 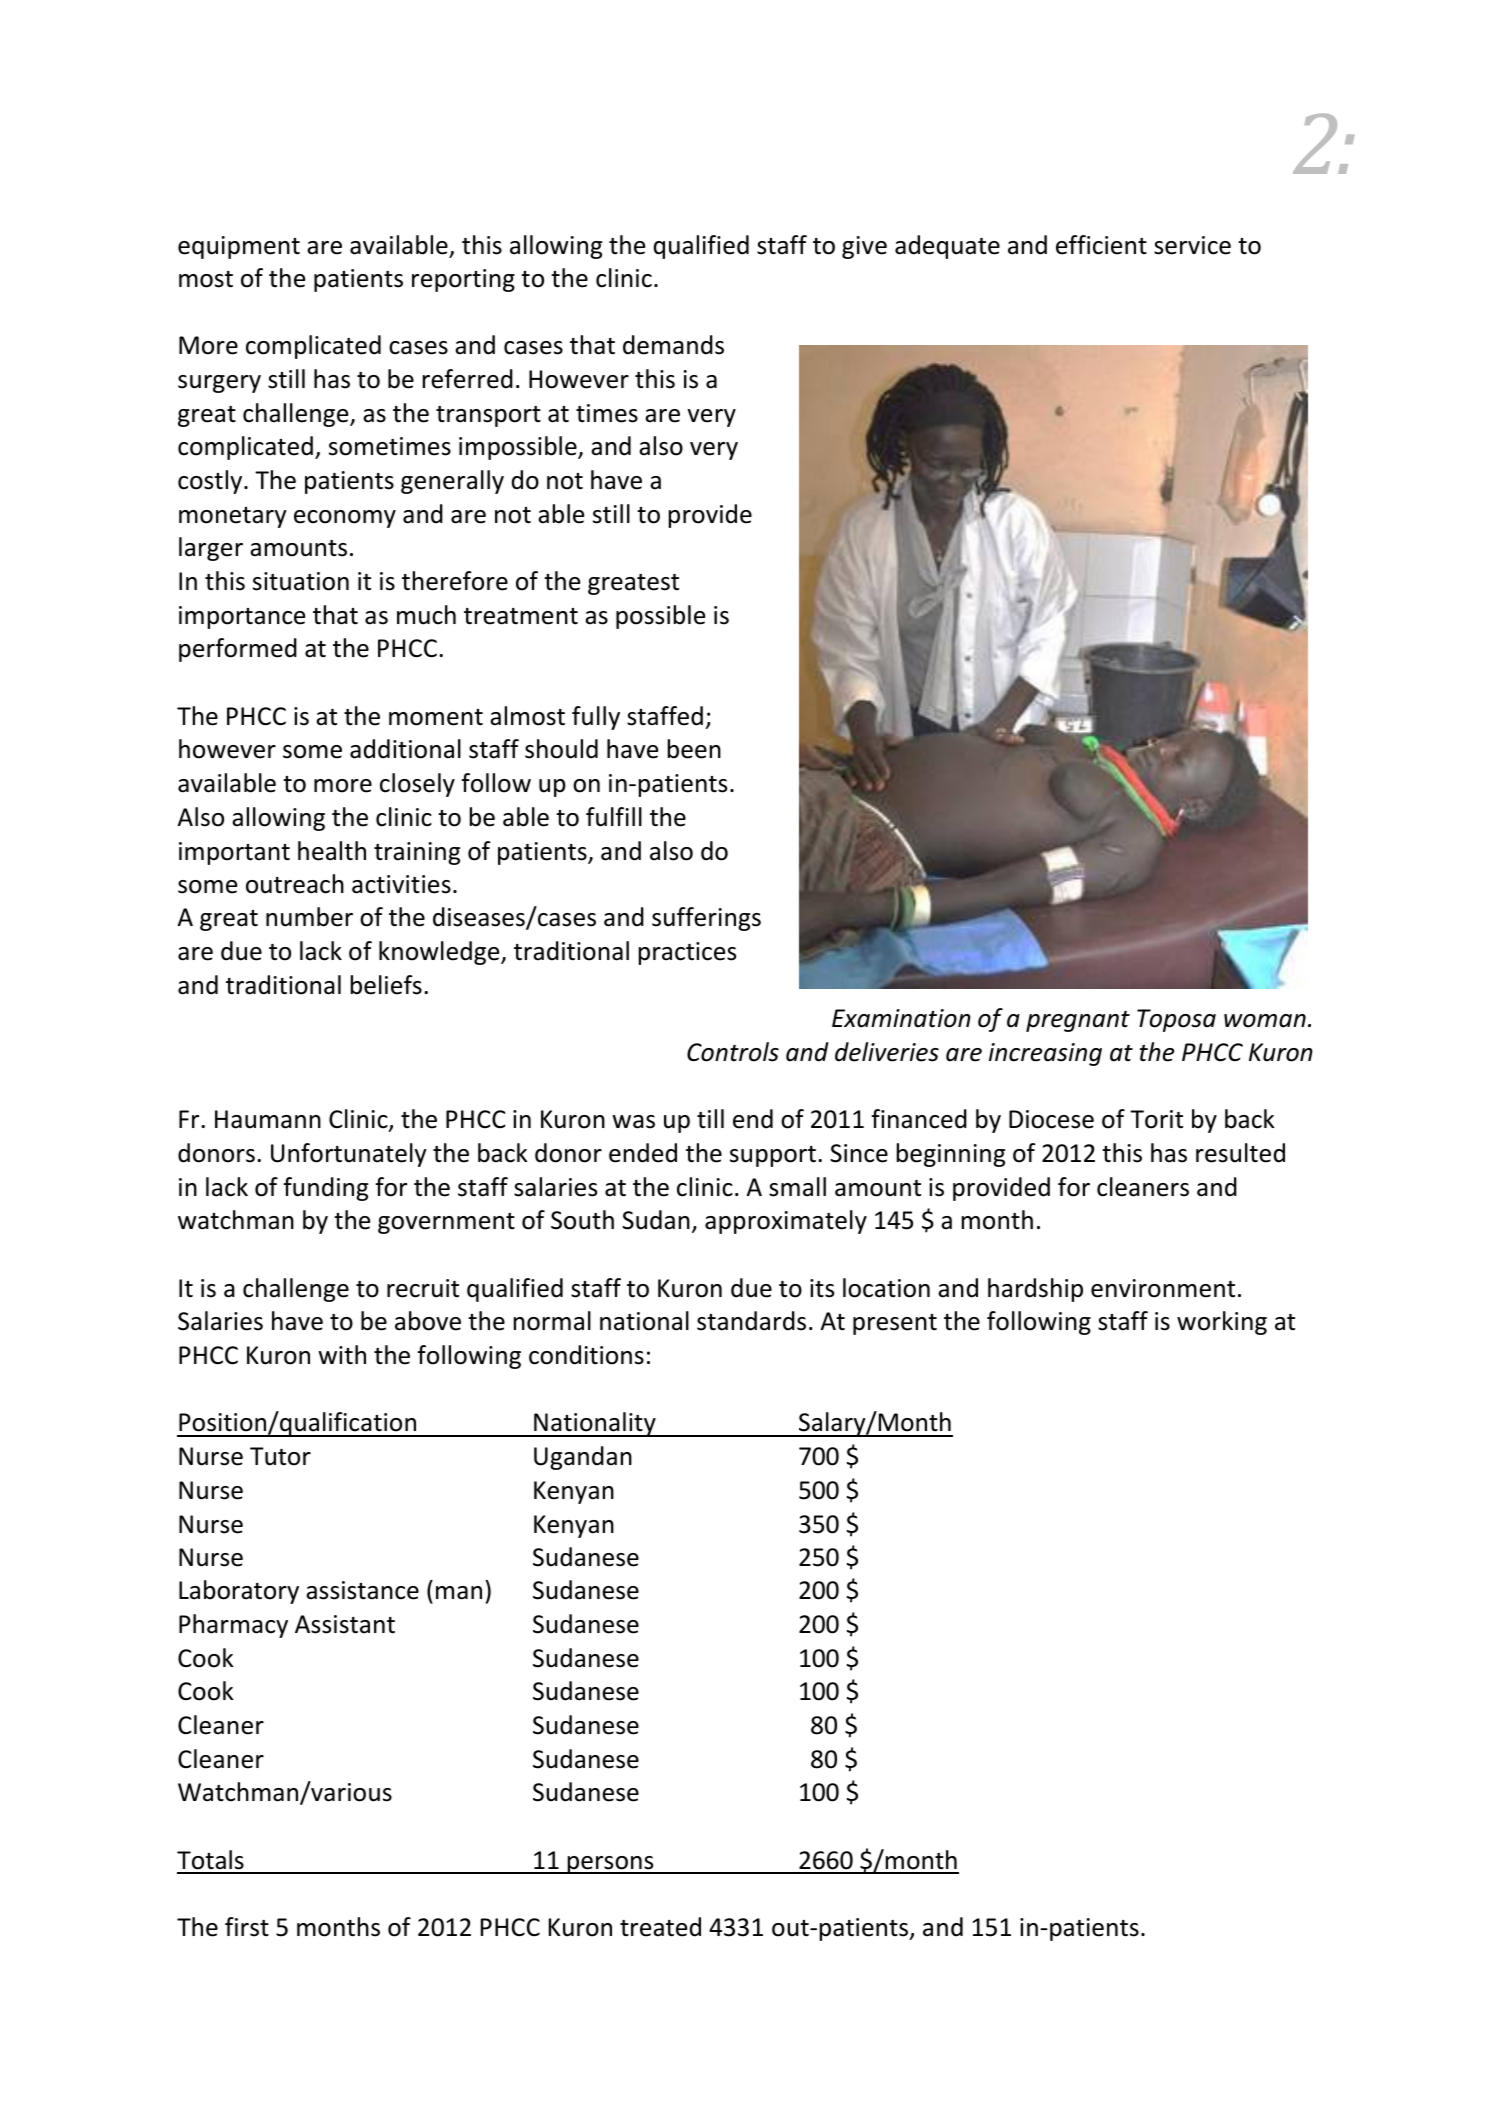 What do you see at coordinates (405, 749) in the image?
I see `additional` at bounding box center [405, 749].
